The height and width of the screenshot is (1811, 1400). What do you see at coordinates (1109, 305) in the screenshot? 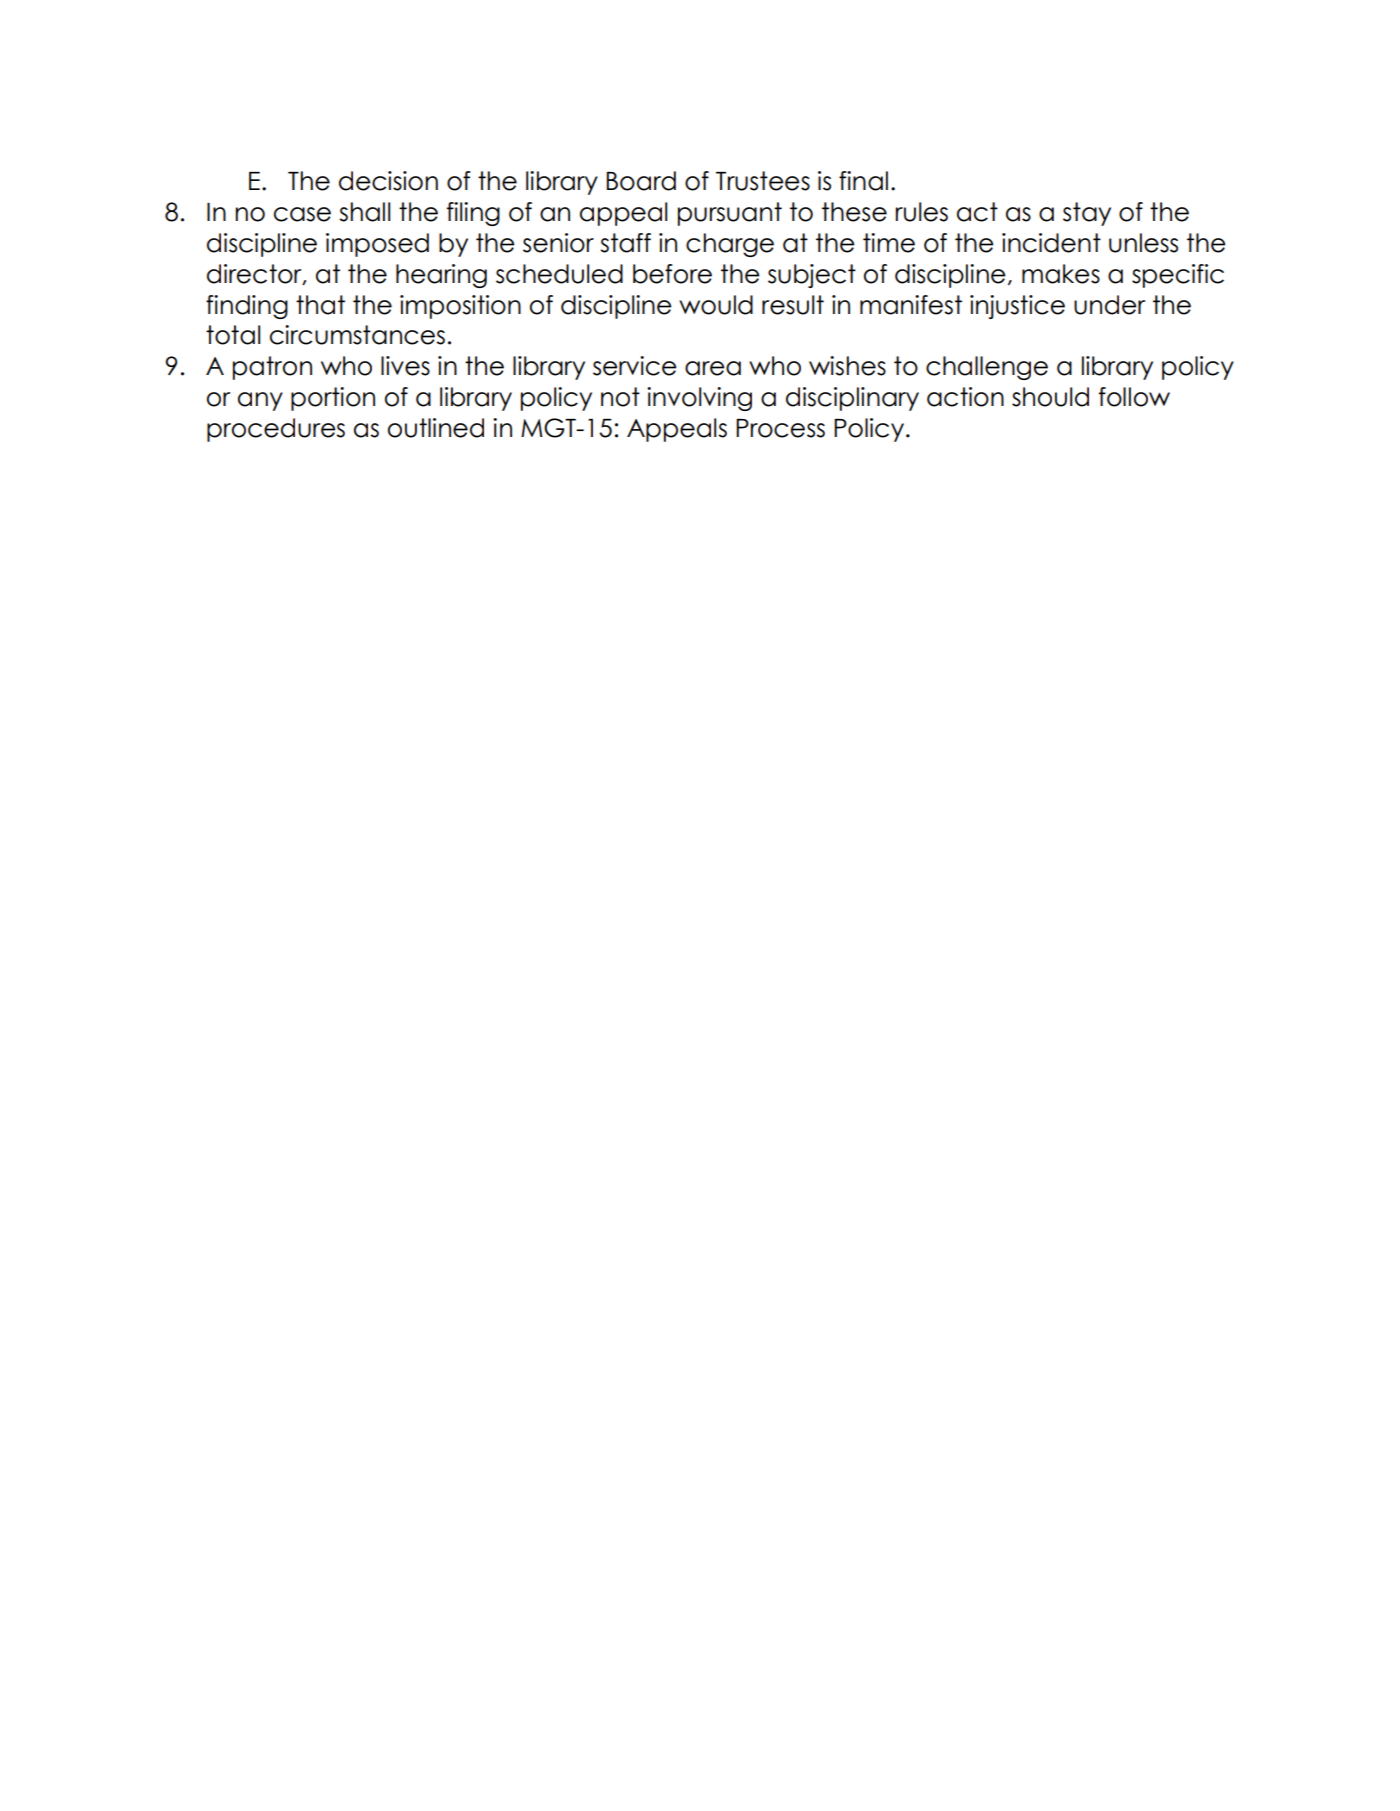
I see `under` at bounding box center [1109, 305].
